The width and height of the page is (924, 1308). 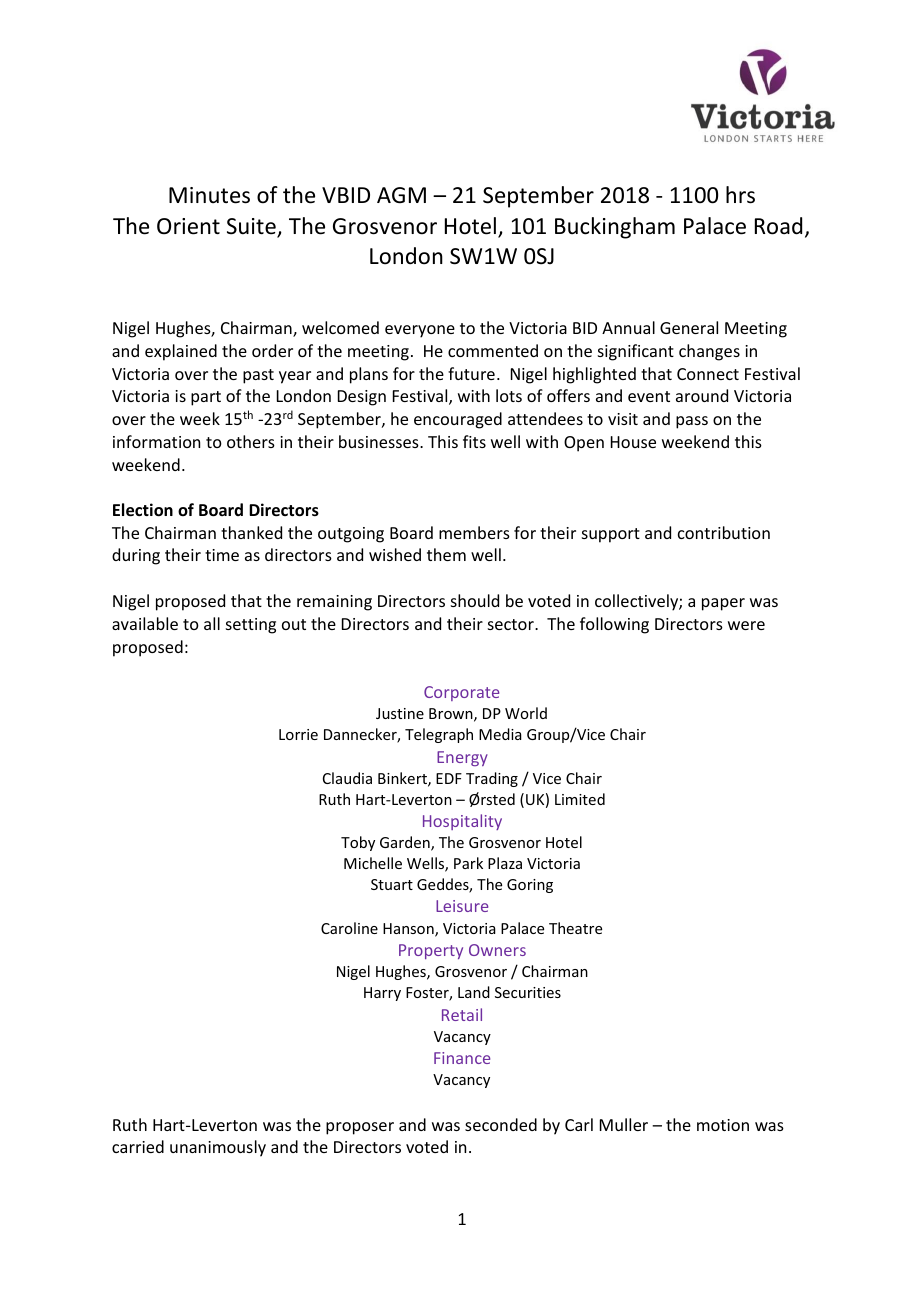 What do you see at coordinates (188, 226) in the page?
I see `Orient` at bounding box center [188, 226].
